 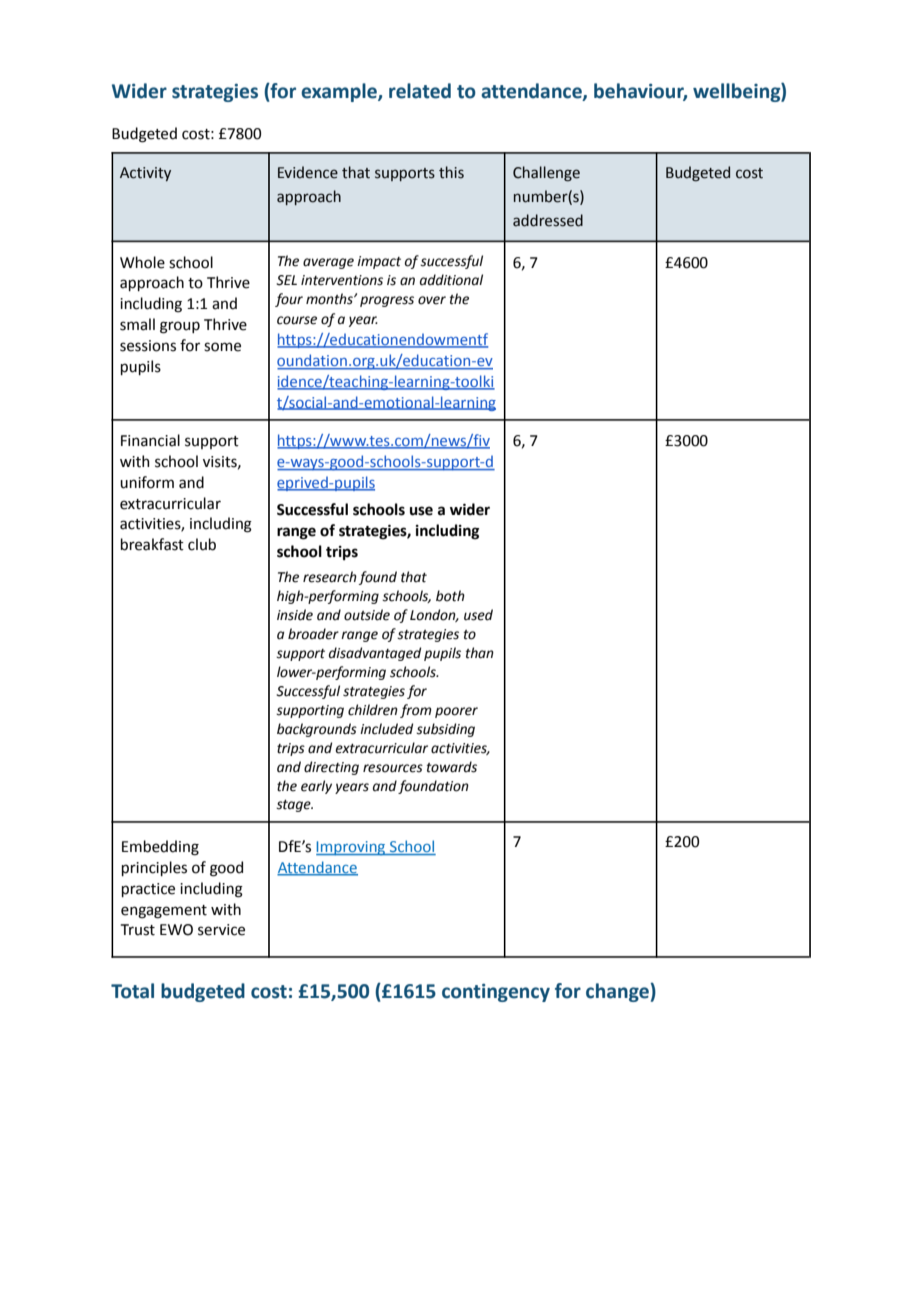 What do you see at coordinates (478, 615) in the screenshot?
I see `used` at bounding box center [478, 615].
